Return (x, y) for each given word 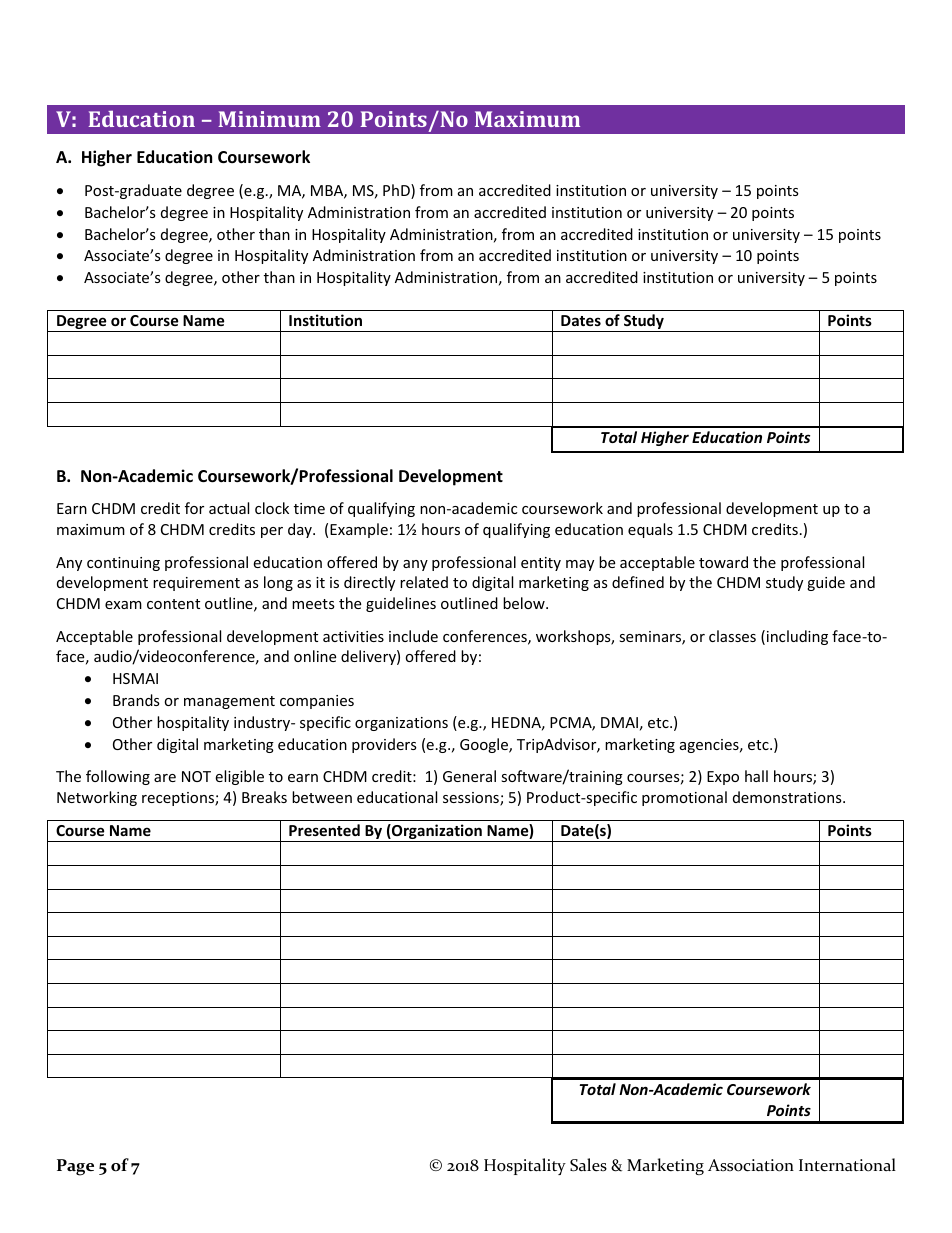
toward (723, 562)
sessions (472, 799)
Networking (97, 798)
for (194, 508)
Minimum (269, 119)
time (309, 508)
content (173, 604)
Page (75, 1167)
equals (650, 530)
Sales (588, 1165)
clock (272, 508)
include (413, 636)
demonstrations (788, 797)
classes (732, 636)
